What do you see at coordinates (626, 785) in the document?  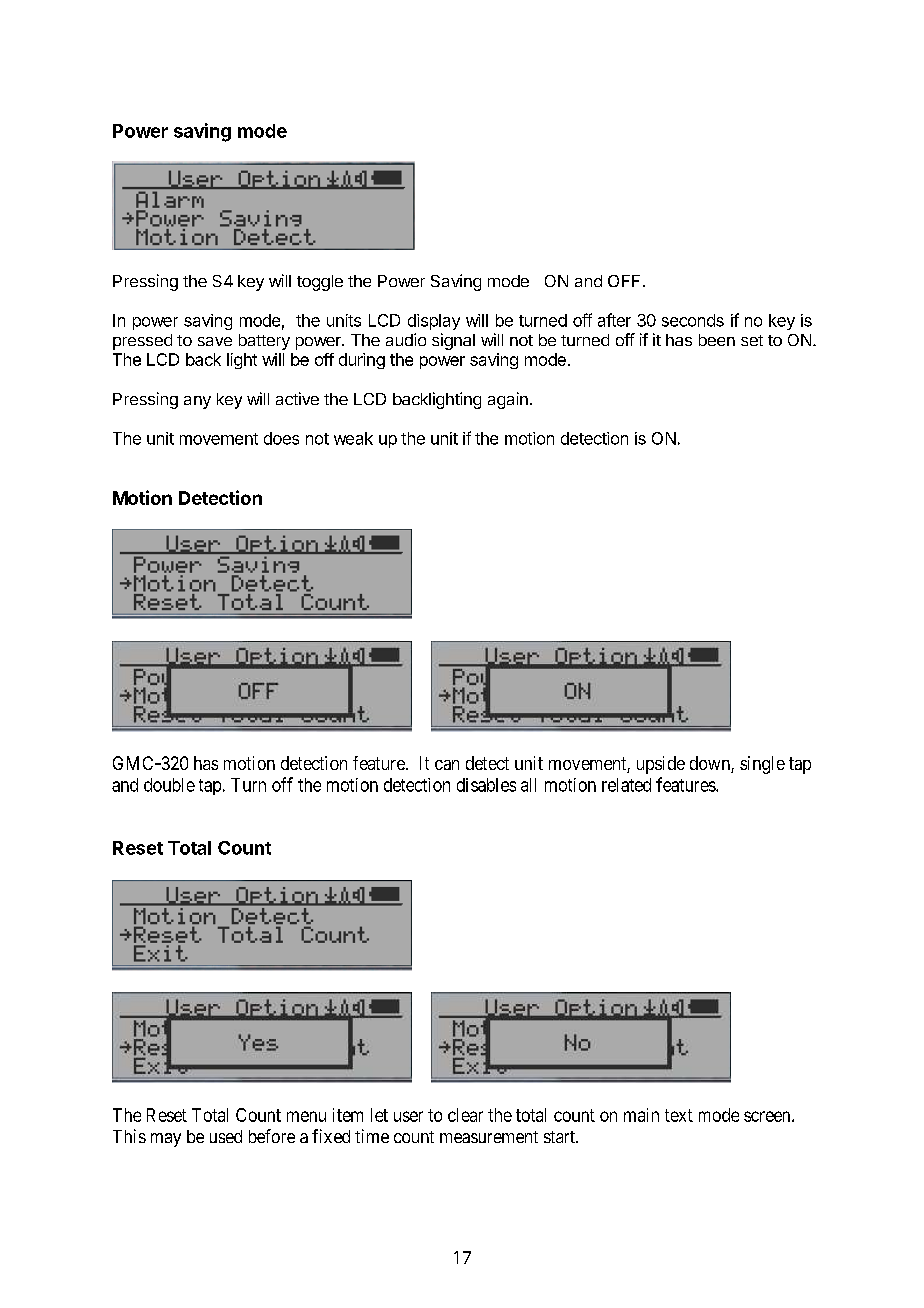 I see `related` at bounding box center [626, 785].
